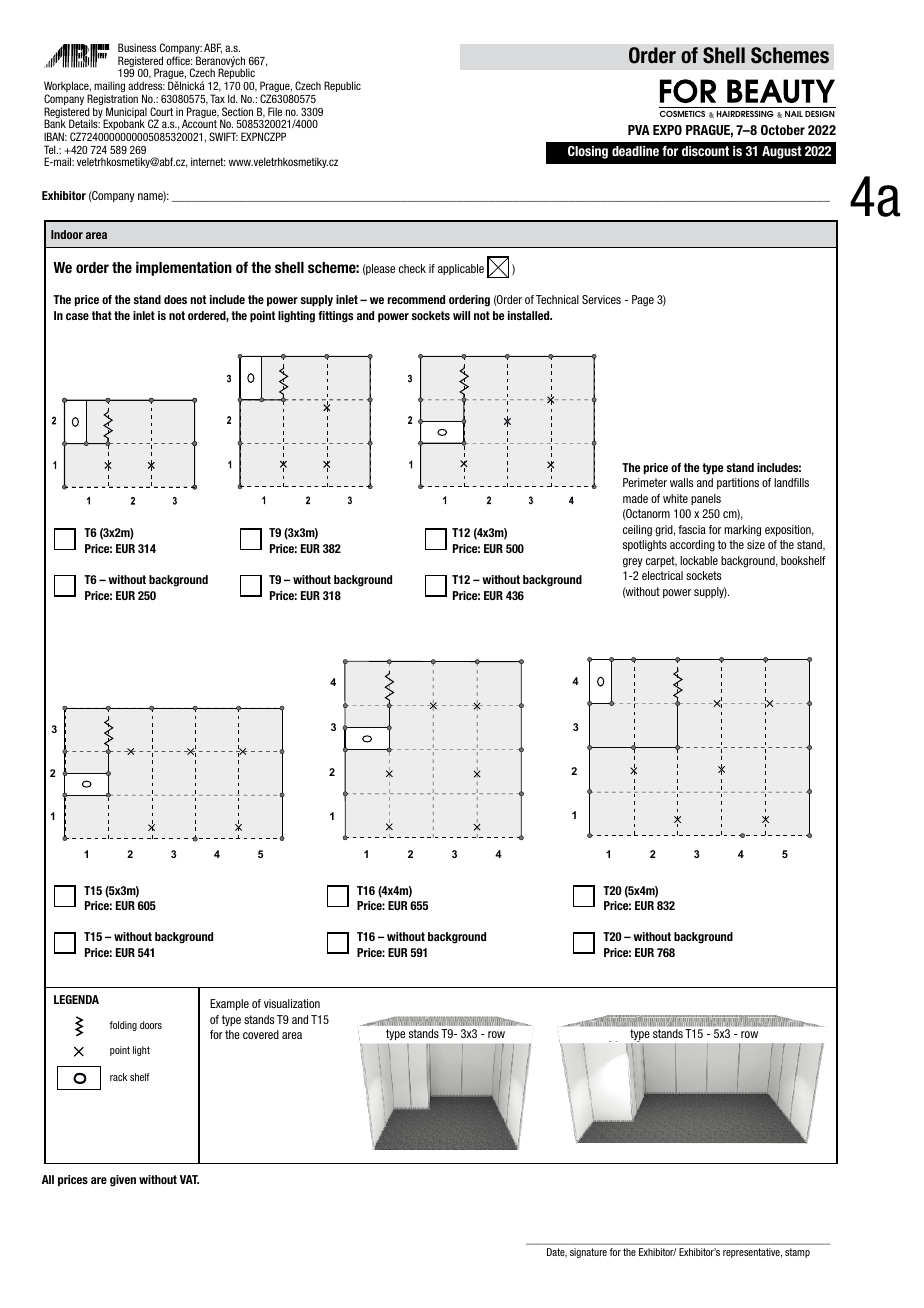  What do you see at coordinates (102, 315) in the document?
I see `that` at bounding box center [102, 315].
